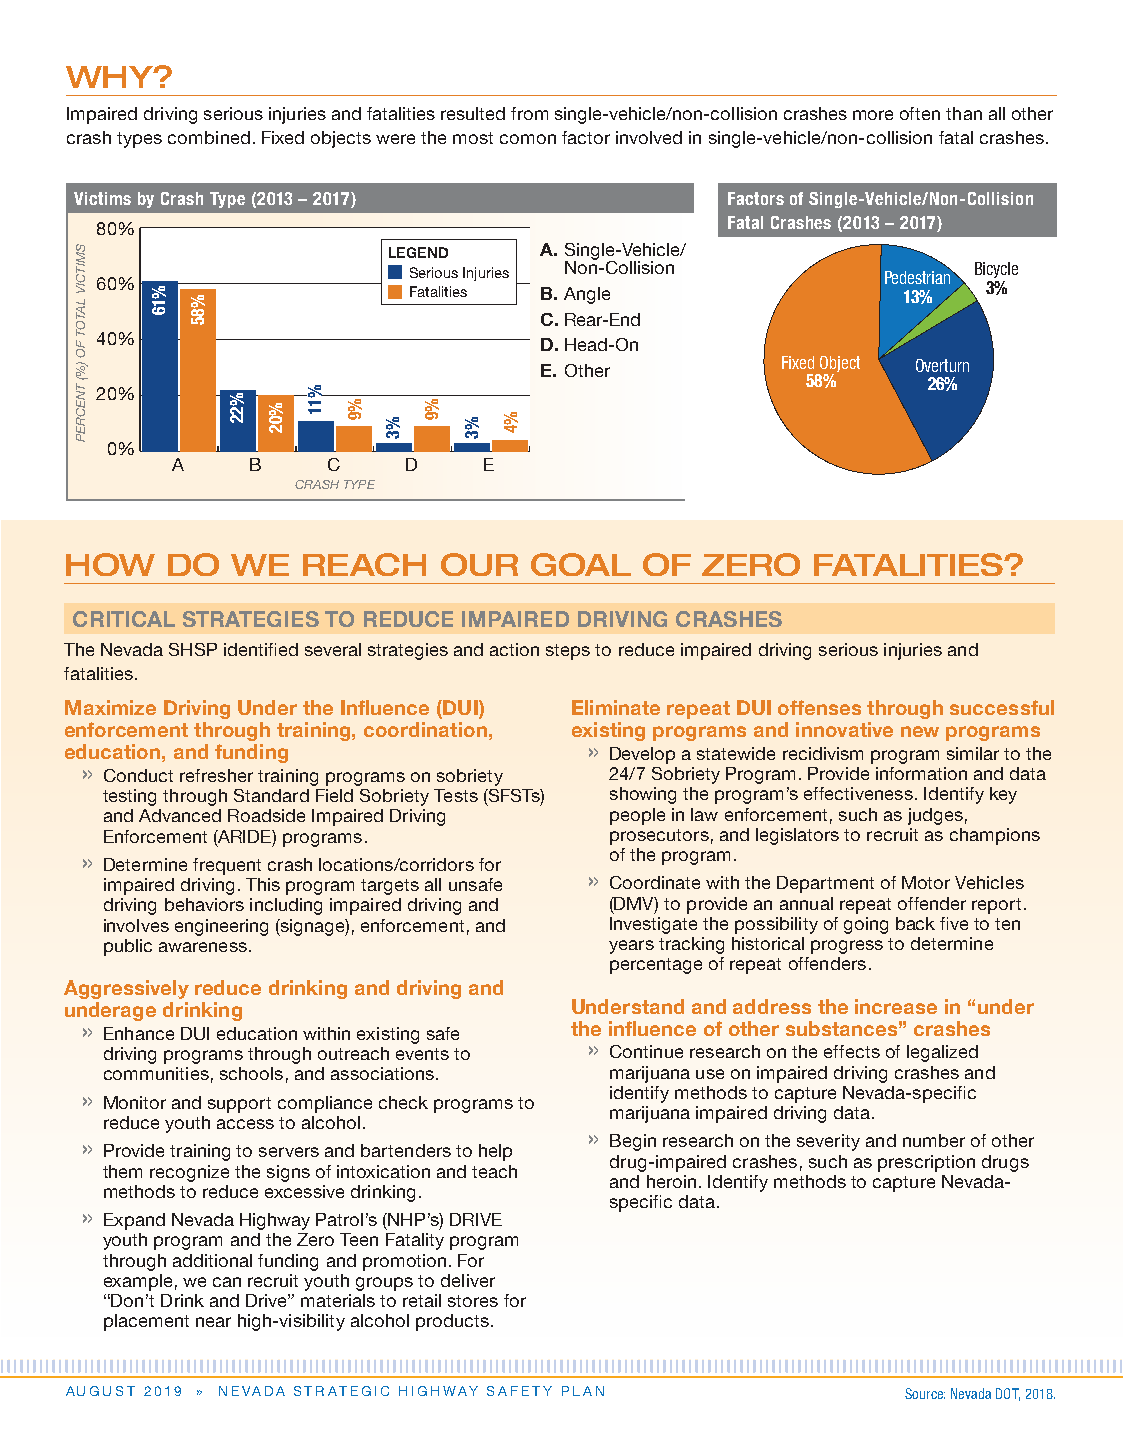 This document has width=1123, height=1453. What do you see at coordinates (124, 619) in the document?
I see `CRITICAL` at bounding box center [124, 619].
